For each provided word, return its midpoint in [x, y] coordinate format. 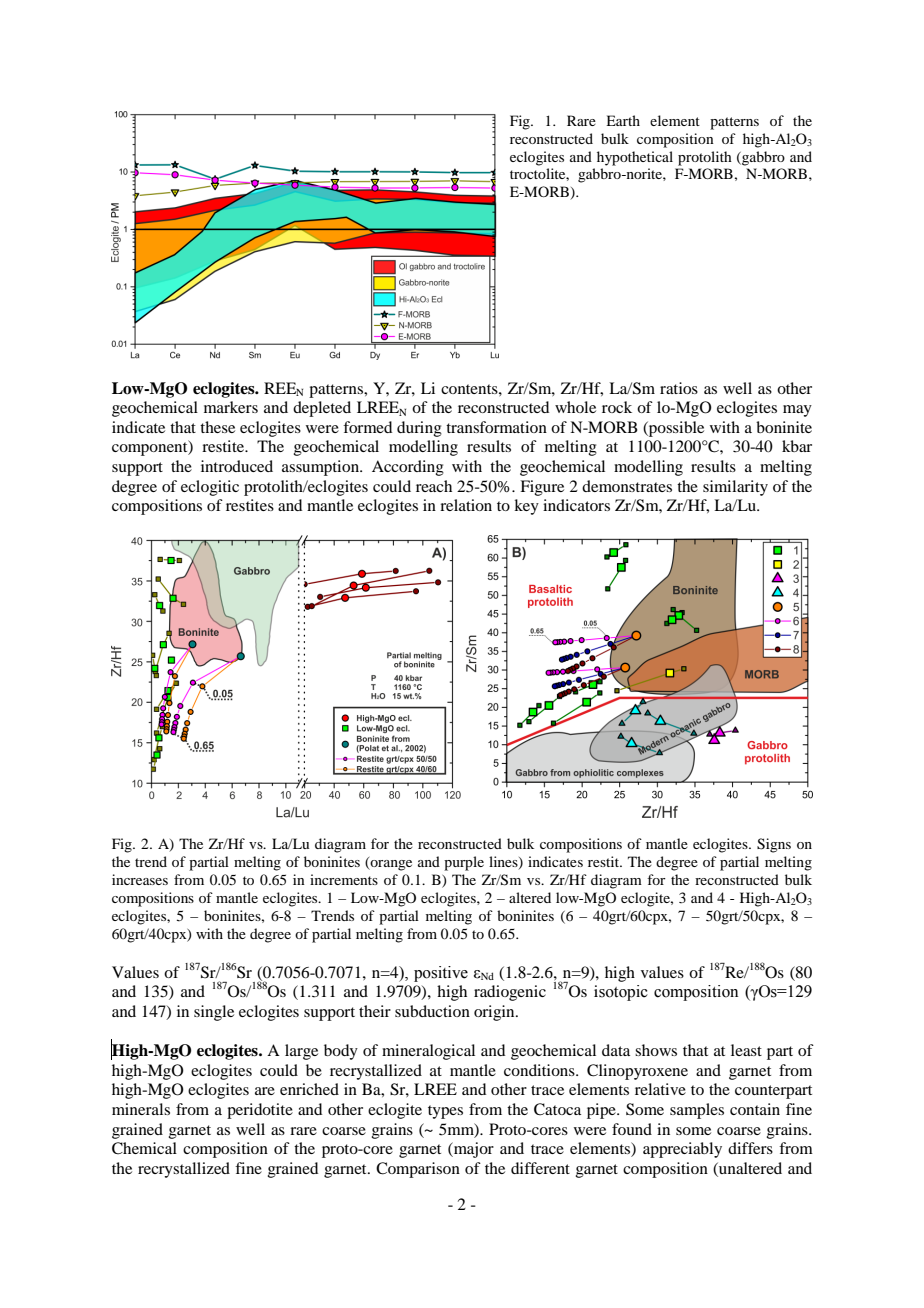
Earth [623, 120]
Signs [774, 845]
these [217, 427]
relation [466, 505]
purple [464, 863]
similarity [735, 488]
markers [231, 407]
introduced [237, 466]
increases [140, 879]
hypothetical [635, 158]
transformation [496, 427]
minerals [141, 1109]
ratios [679, 388]
